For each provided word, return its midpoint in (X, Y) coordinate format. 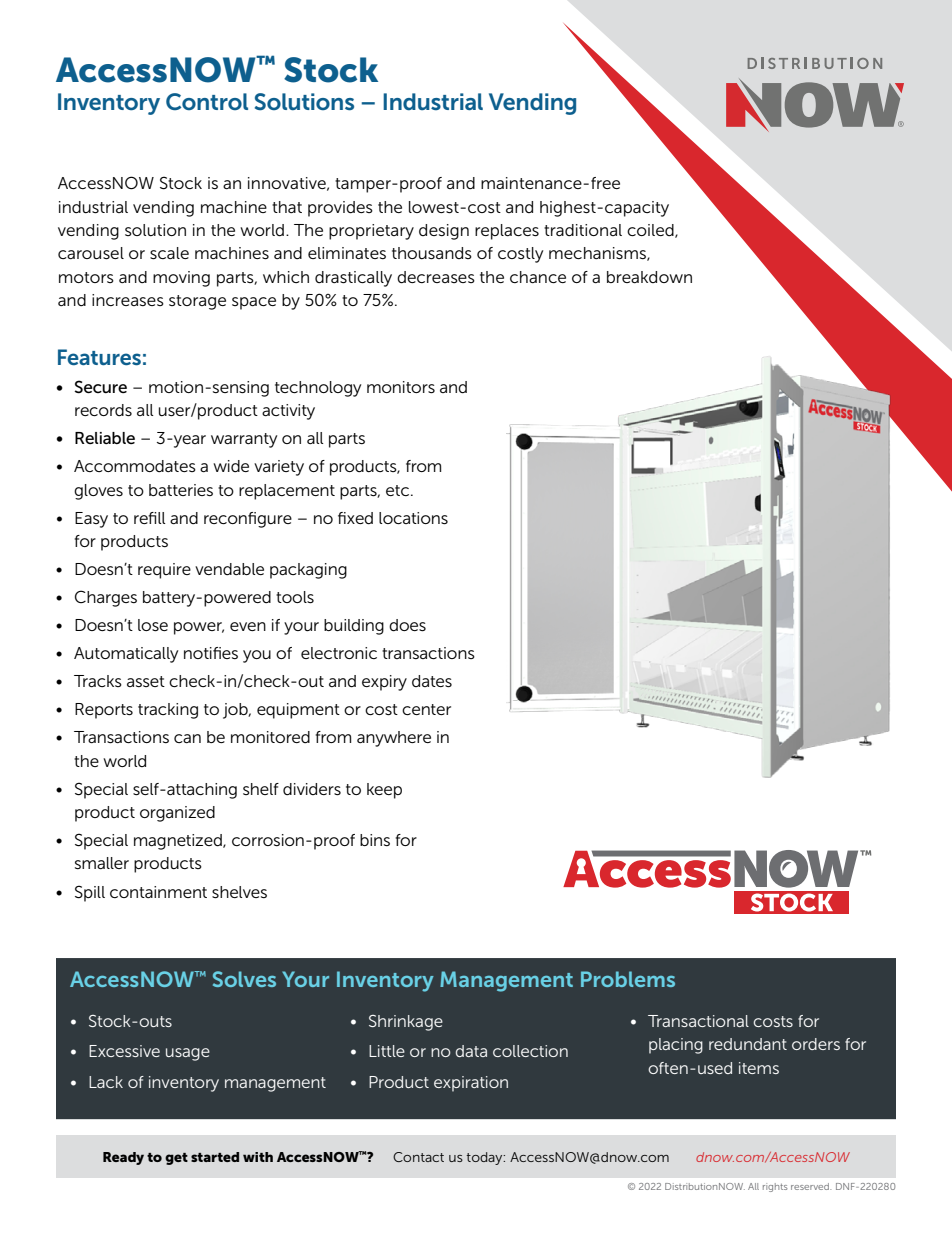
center (426, 709)
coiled (651, 231)
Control (207, 101)
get (176, 1159)
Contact (418, 1157)
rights (775, 1187)
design (444, 232)
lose (153, 625)
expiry (384, 683)
